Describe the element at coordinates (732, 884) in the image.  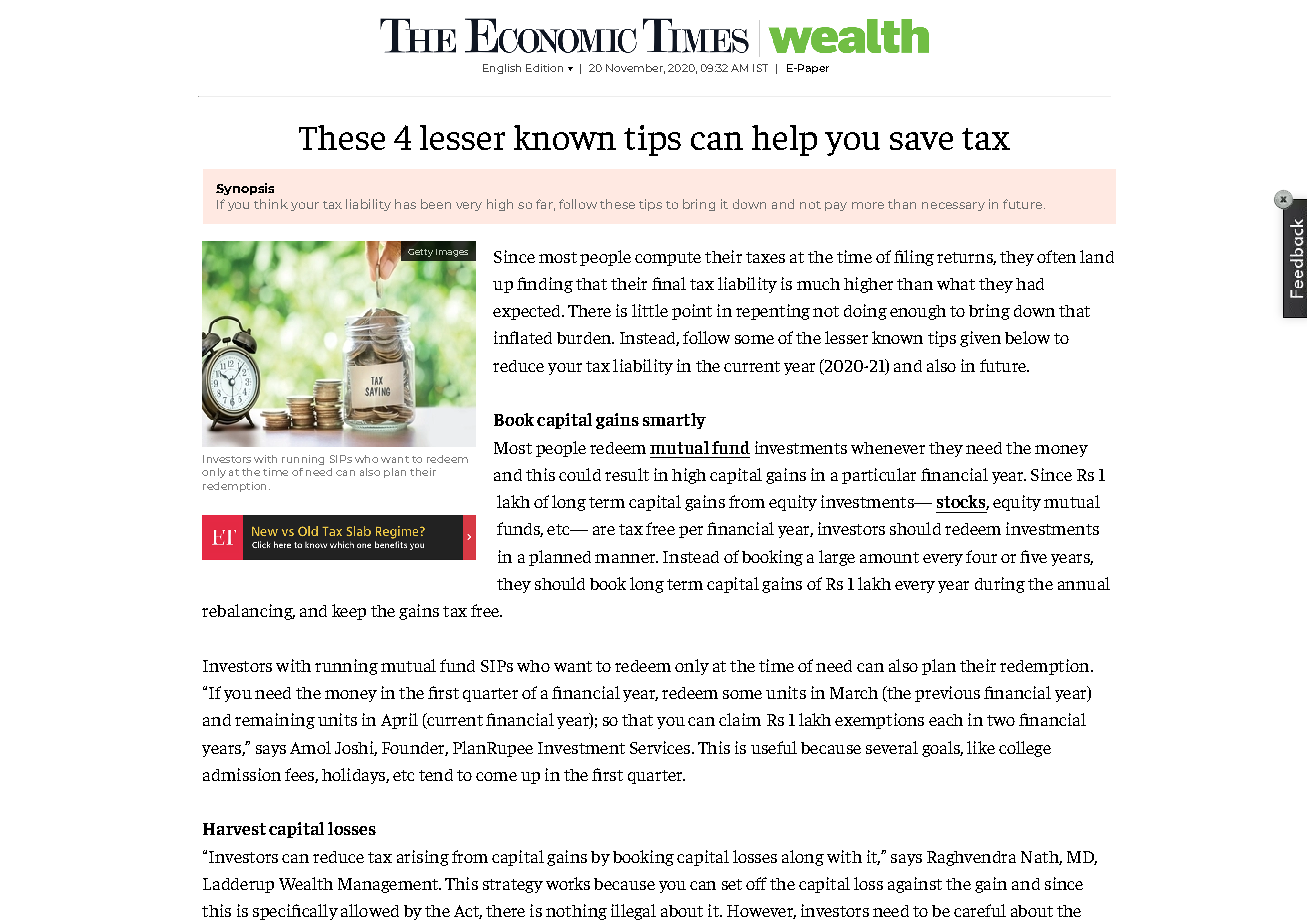
I see `set` at that location.
